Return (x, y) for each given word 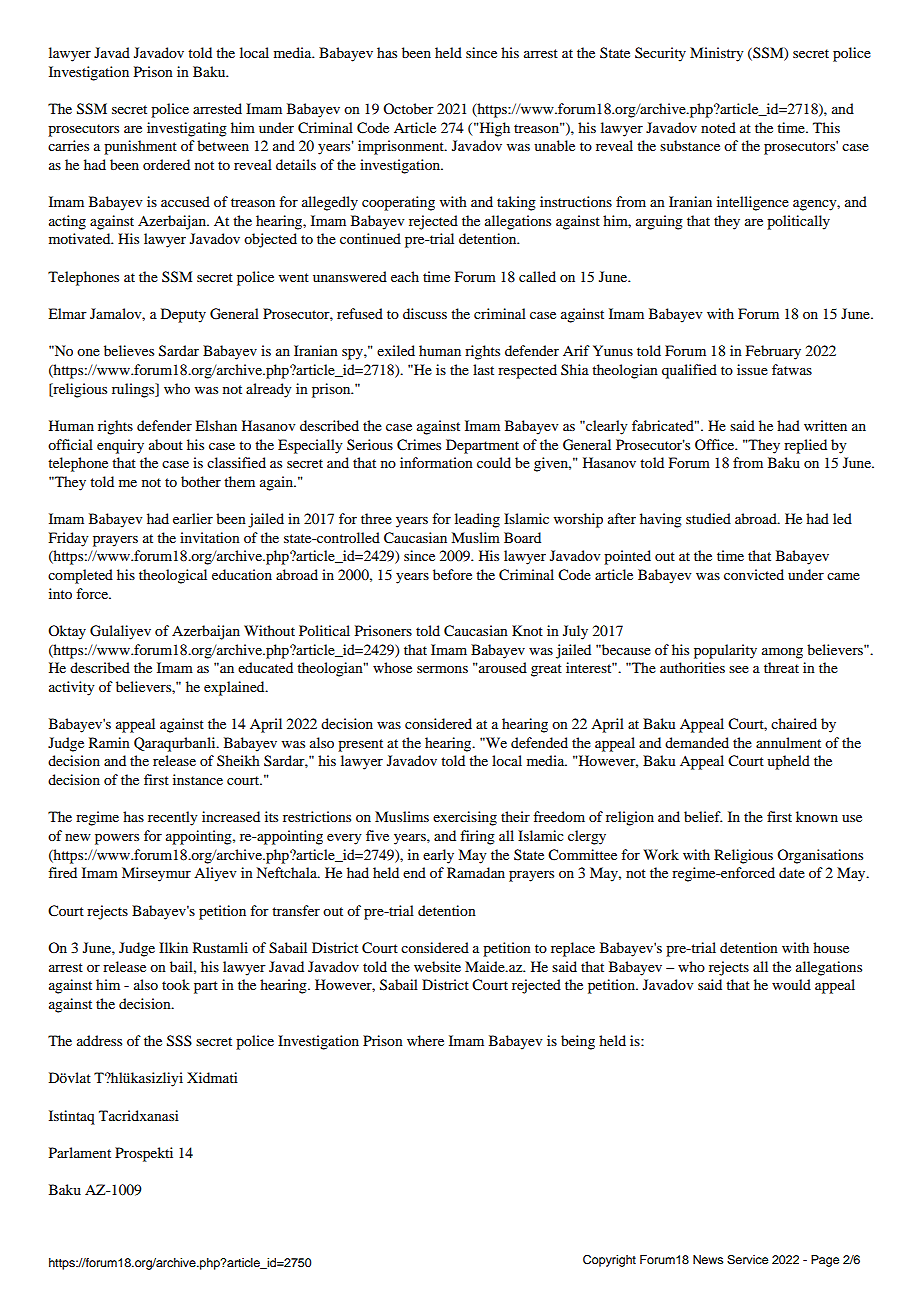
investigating (187, 129)
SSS (179, 1041)
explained (235, 688)
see (739, 669)
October (408, 108)
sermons (442, 669)
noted (718, 127)
